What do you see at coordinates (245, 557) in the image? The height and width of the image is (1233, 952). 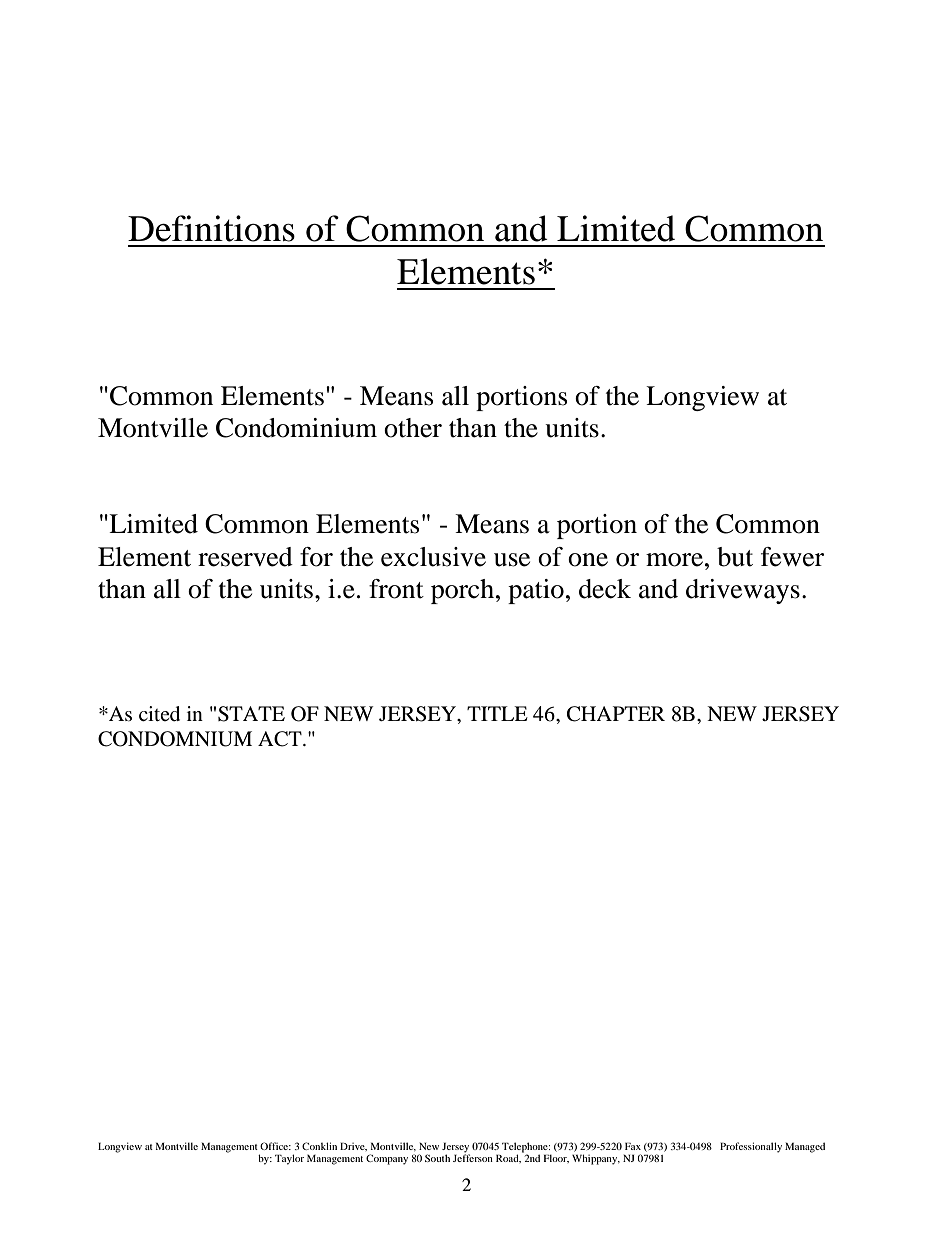 I see `reserved` at bounding box center [245, 557].
